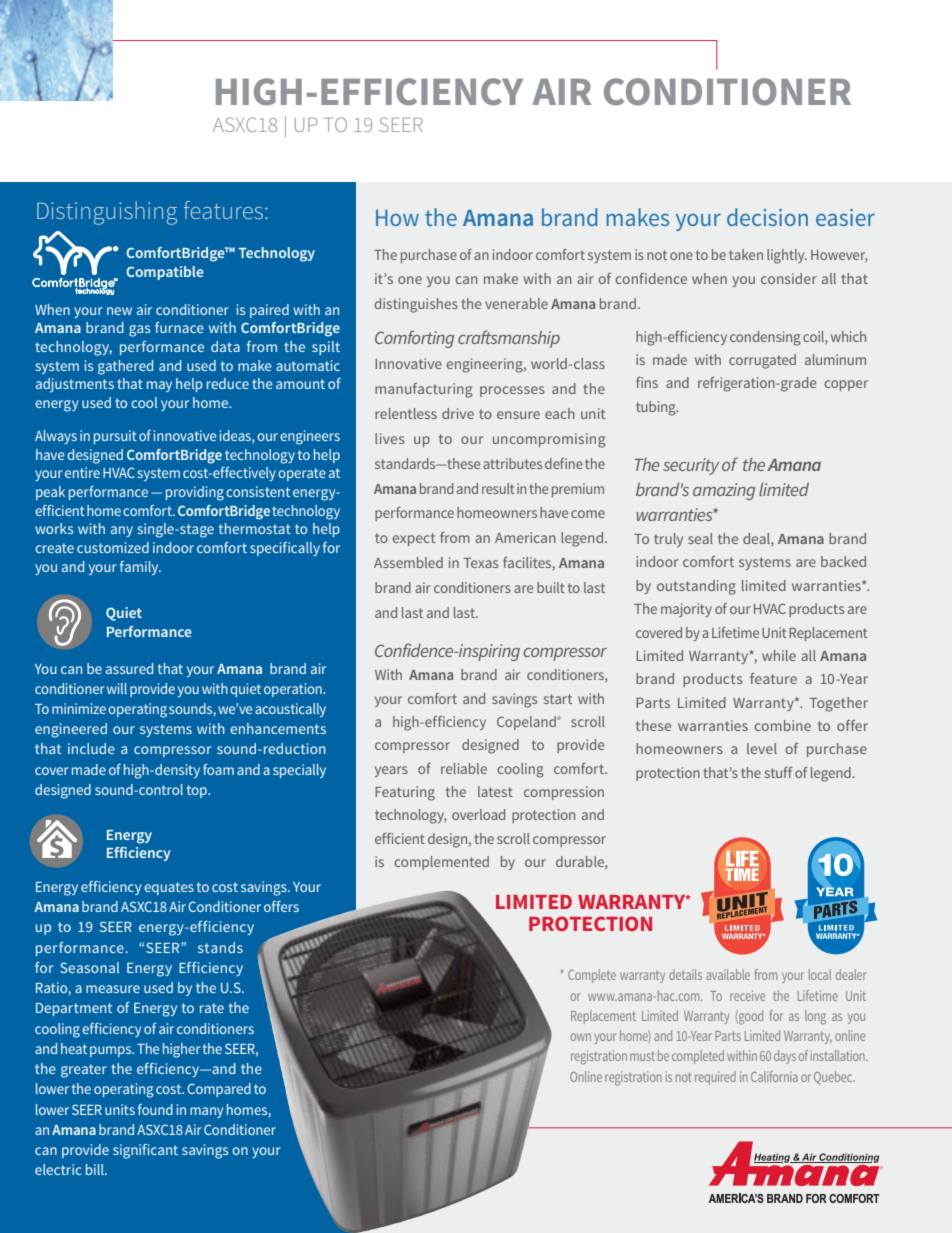  I want to click on stuff, so click(779, 772).
